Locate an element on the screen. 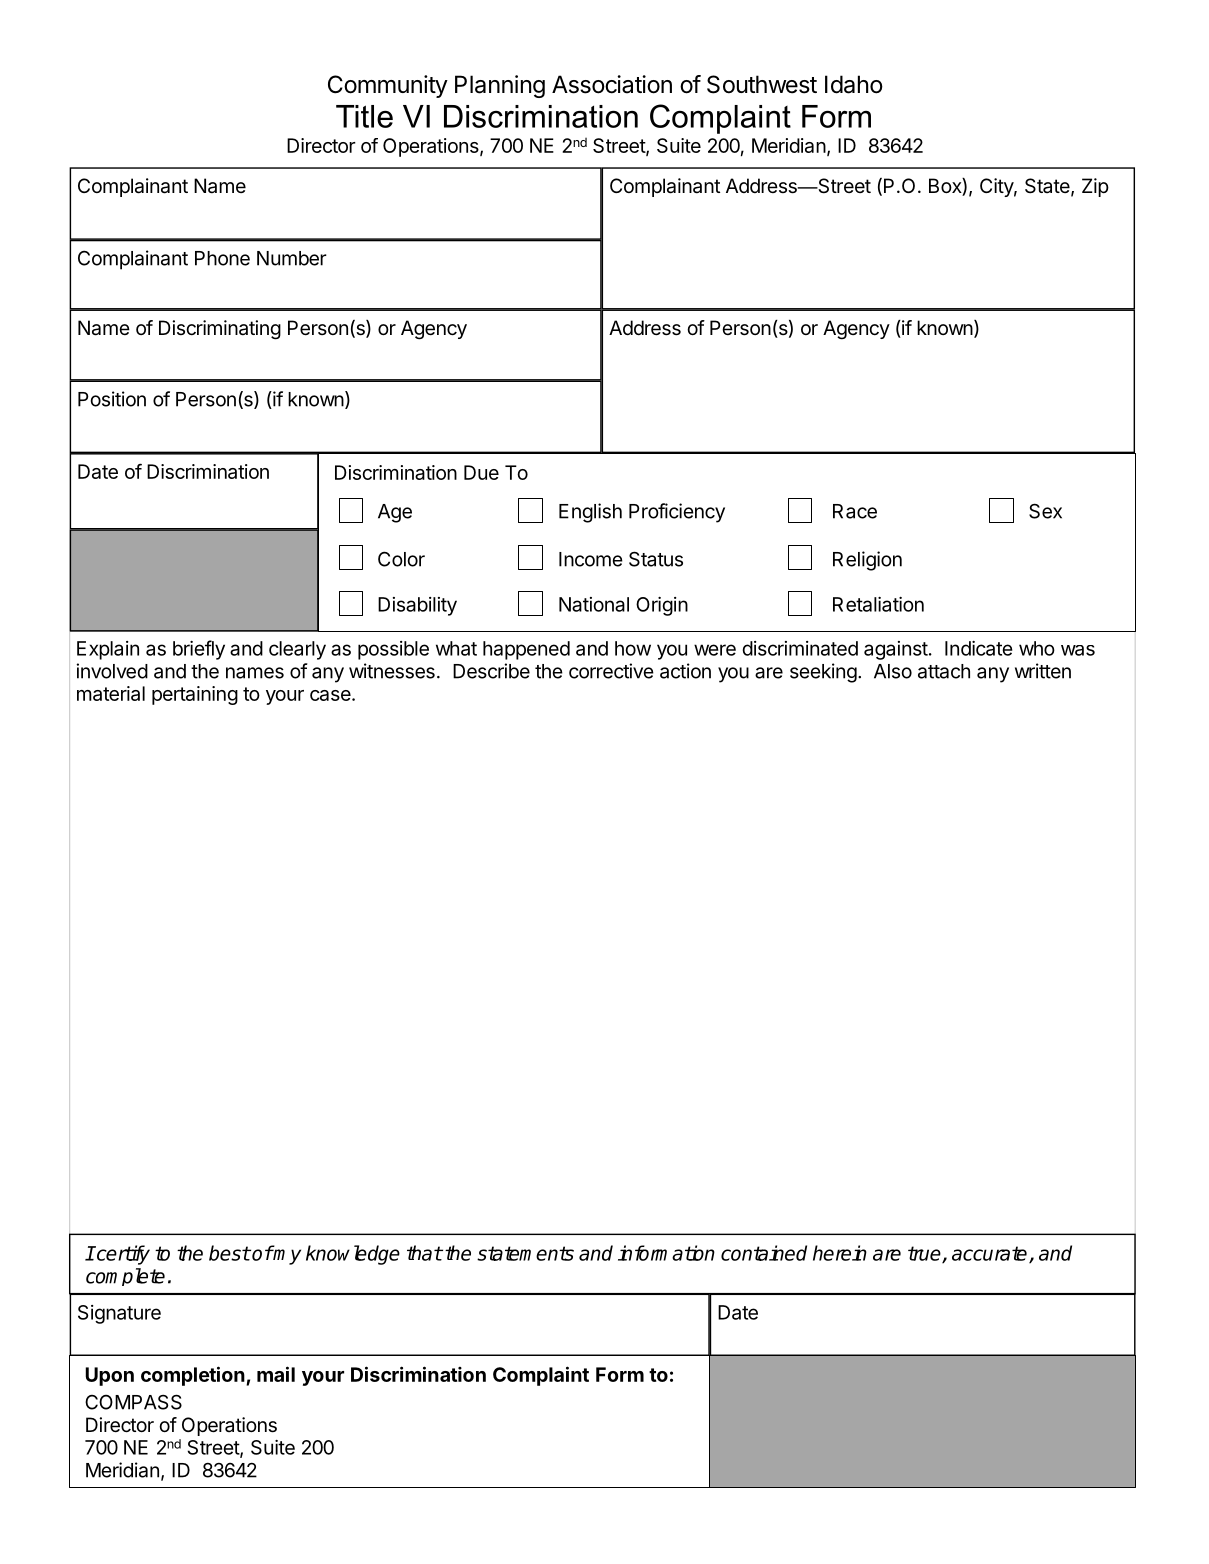  accurate is located at coordinates (991, 1254).
